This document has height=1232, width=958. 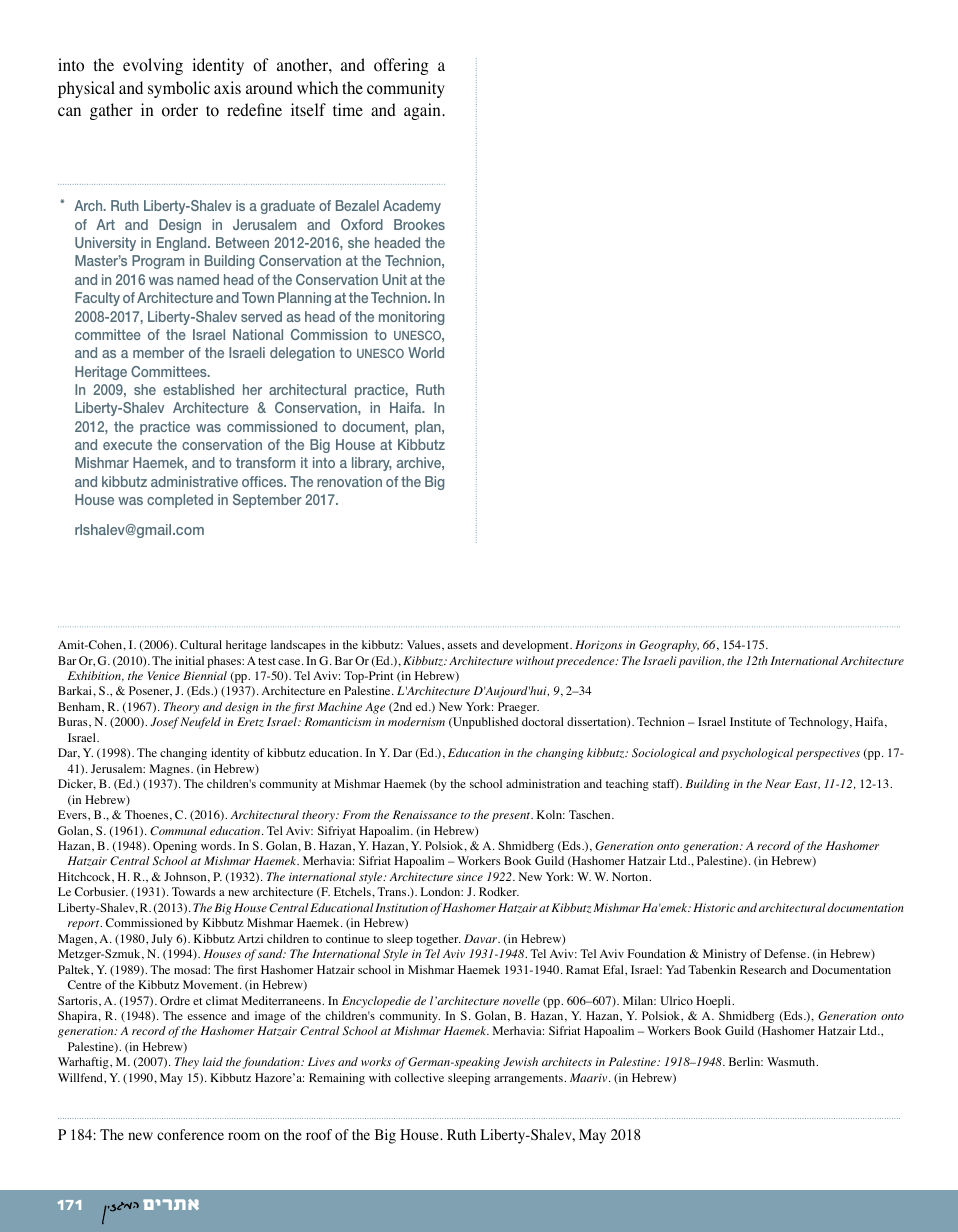 What do you see at coordinates (462, 645) in the document?
I see `assets` at bounding box center [462, 645].
